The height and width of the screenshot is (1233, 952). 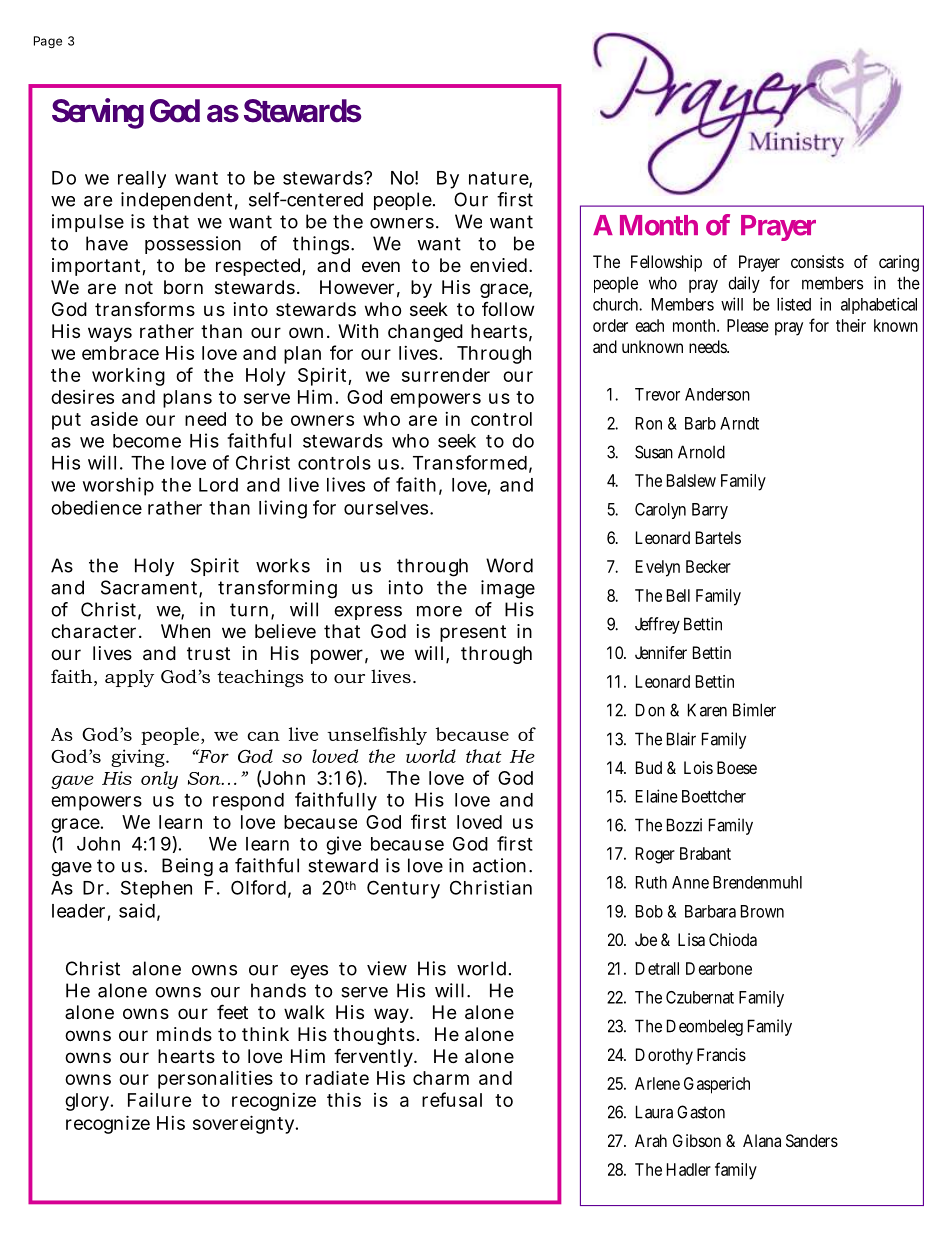 I want to click on Serving, so click(x=98, y=113).
